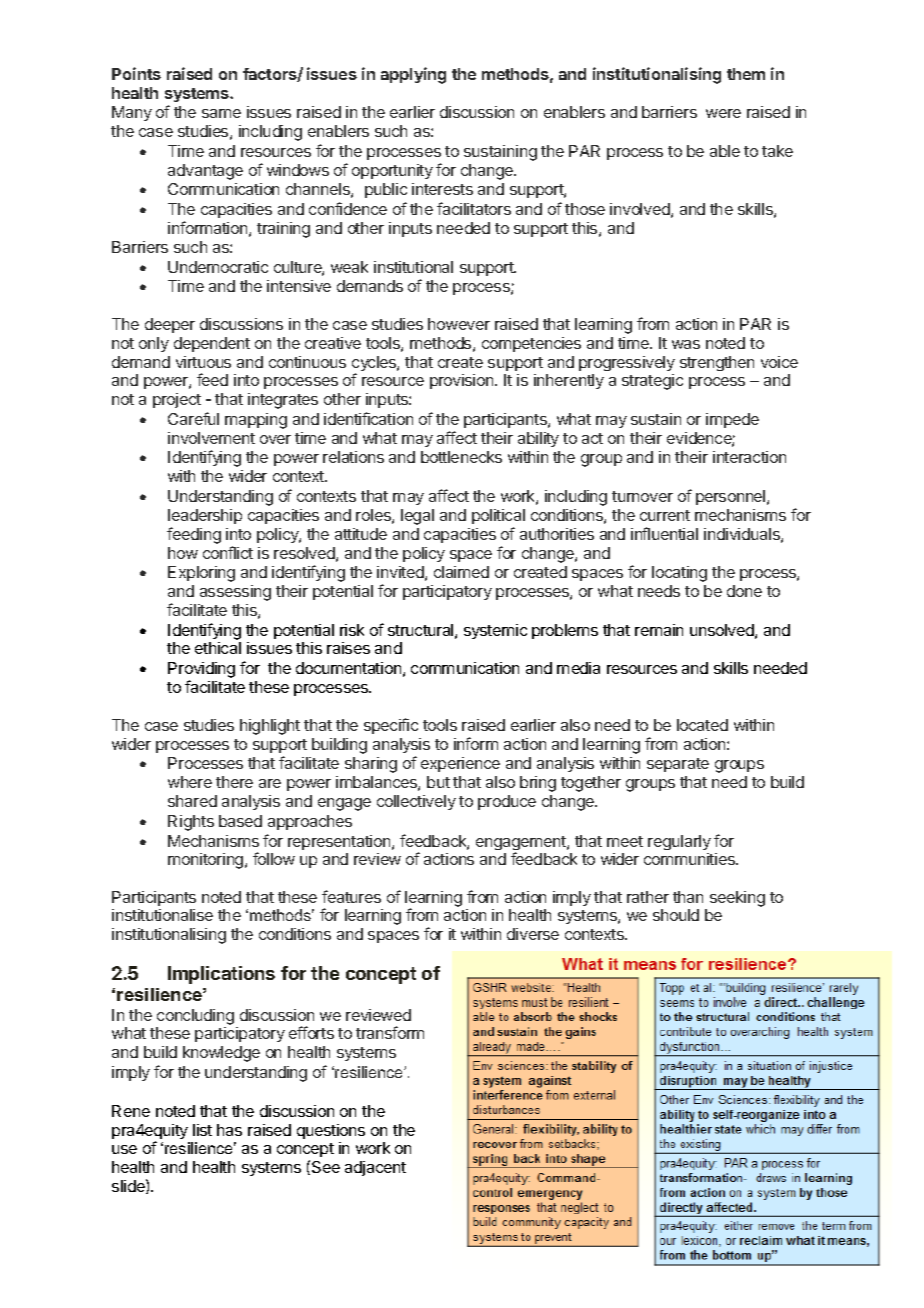 This image has height=1308, width=924. Describe the element at coordinates (723, 113) in the image. I see `were` at that location.
